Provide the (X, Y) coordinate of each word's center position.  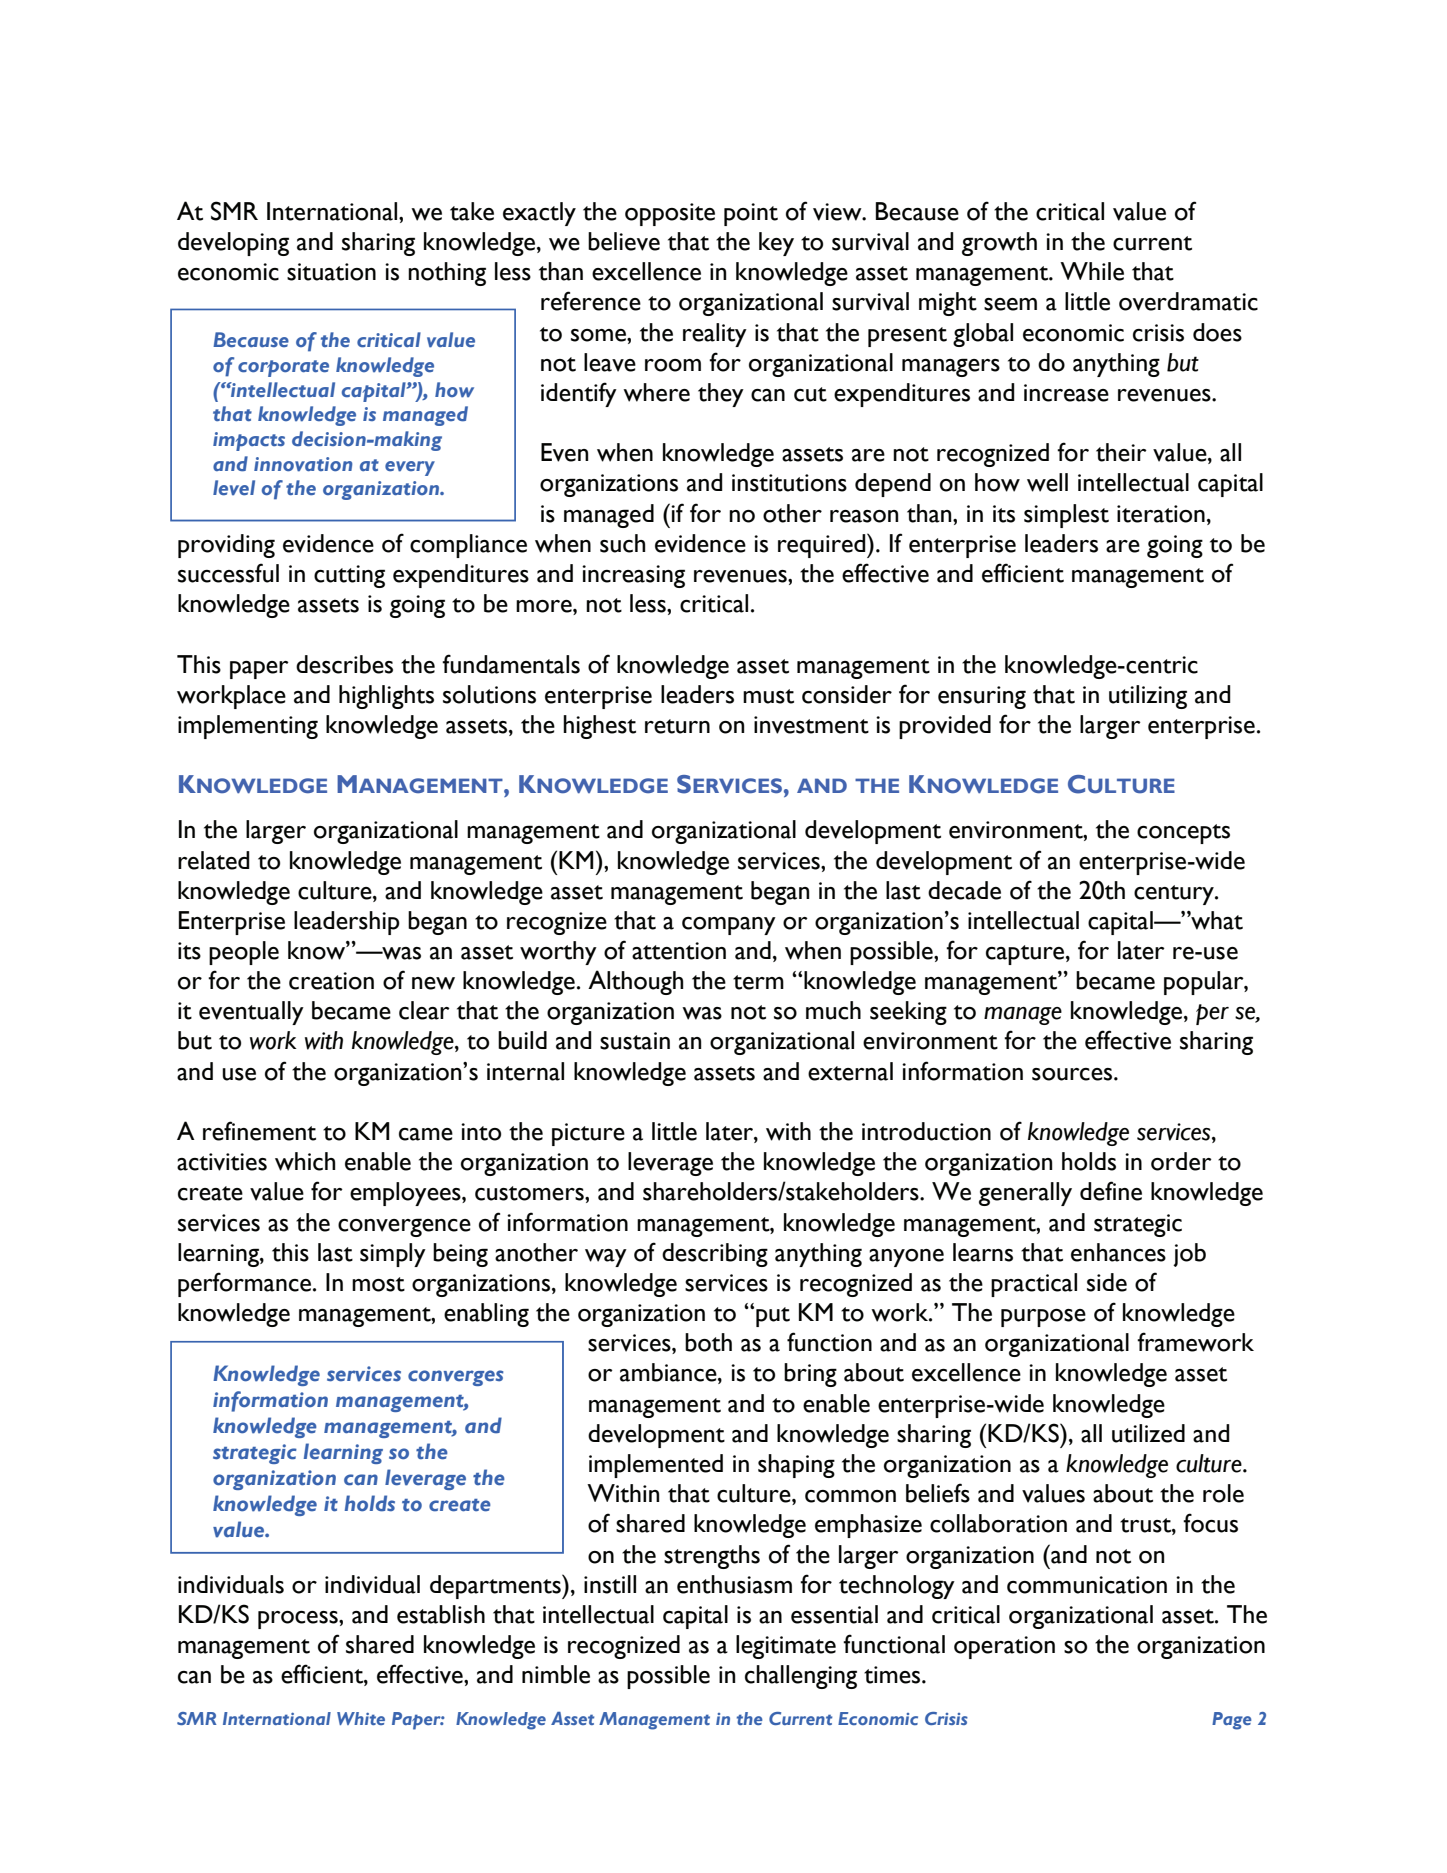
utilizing (1148, 697)
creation (331, 981)
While (1092, 271)
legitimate (786, 1647)
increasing (633, 576)
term (758, 982)
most (378, 1284)
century (1175, 895)
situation (331, 272)
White (361, 1718)
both (708, 1342)
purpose (1043, 1318)
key (776, 244)
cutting (349, 576)
